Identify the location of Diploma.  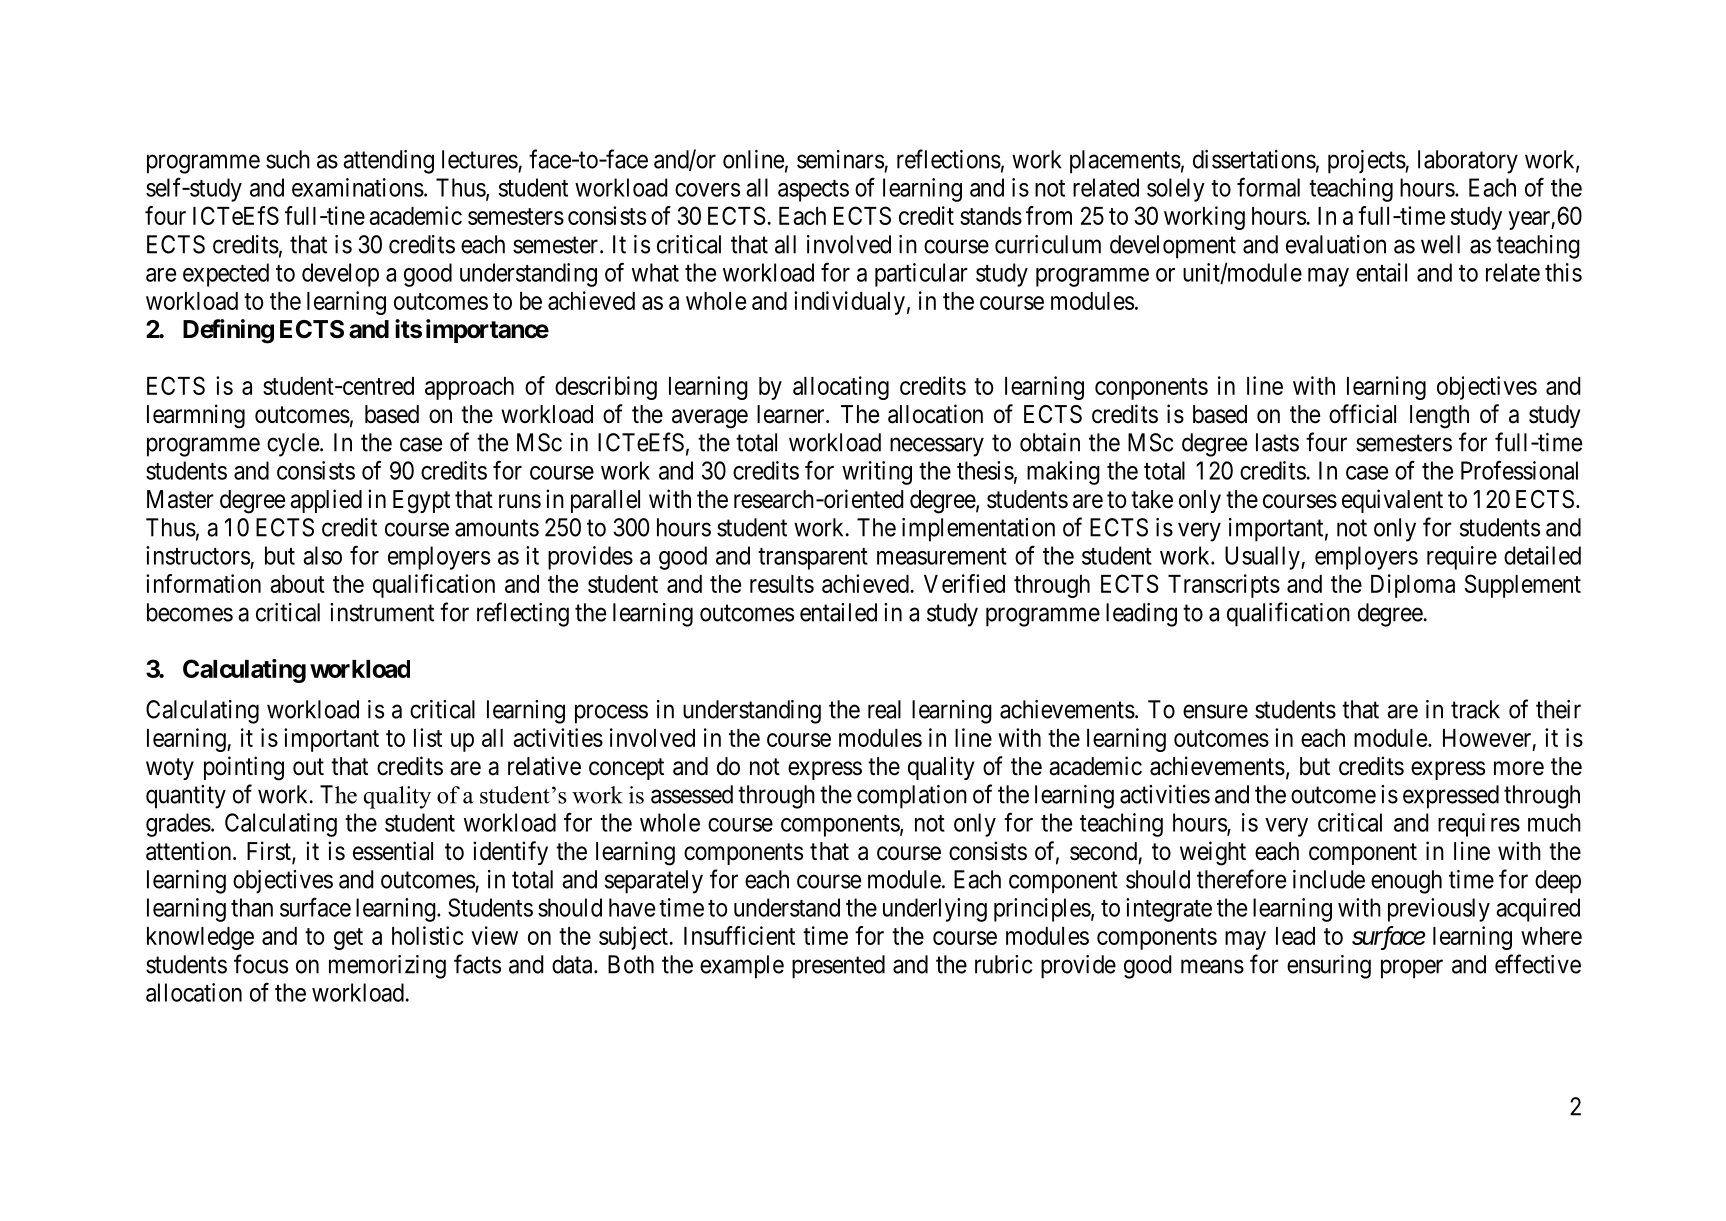
(1413, 586).
